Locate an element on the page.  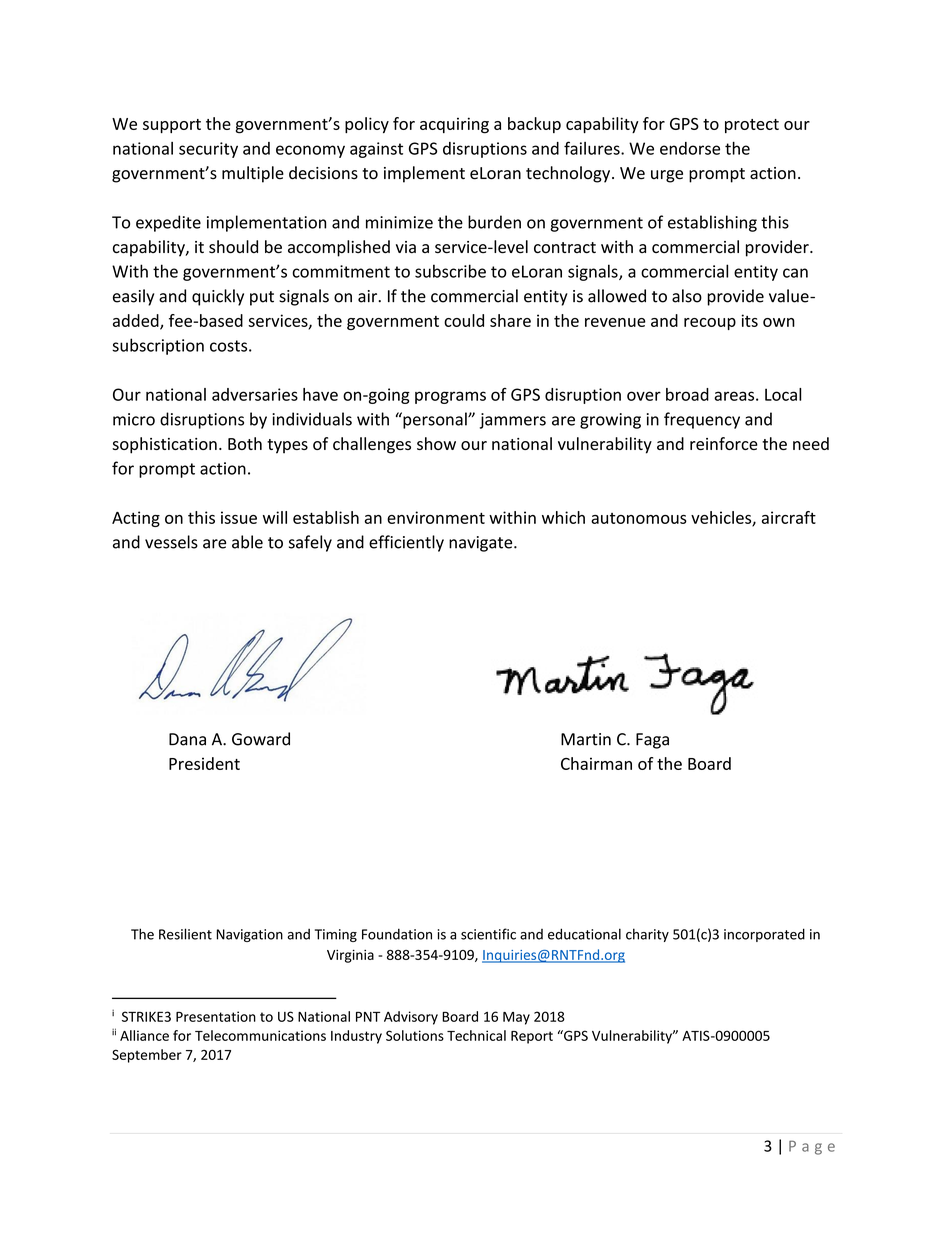
Technical is located at coordinates (476, 1035).
